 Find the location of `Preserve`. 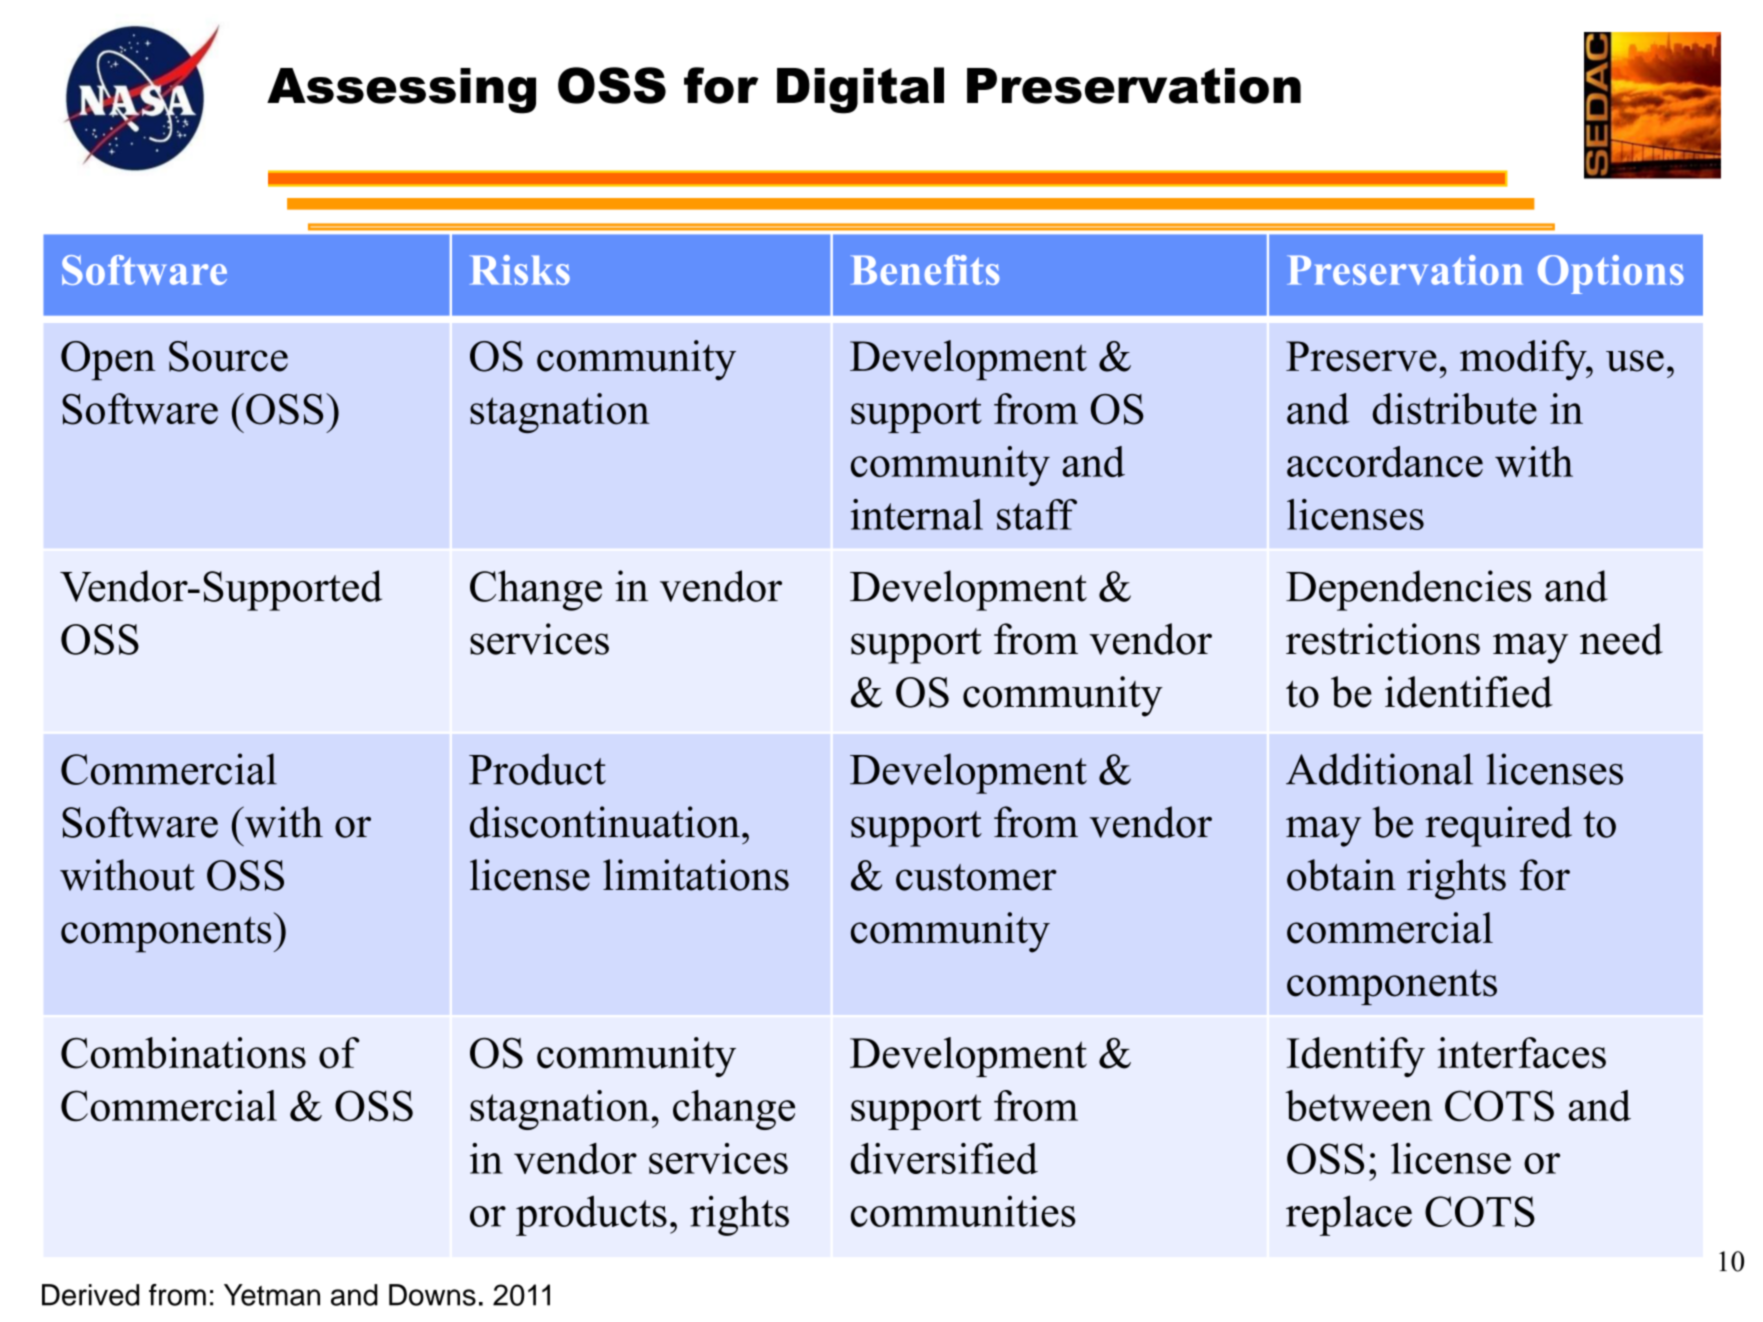

Preserve is located at coordinates (1361, 356).
